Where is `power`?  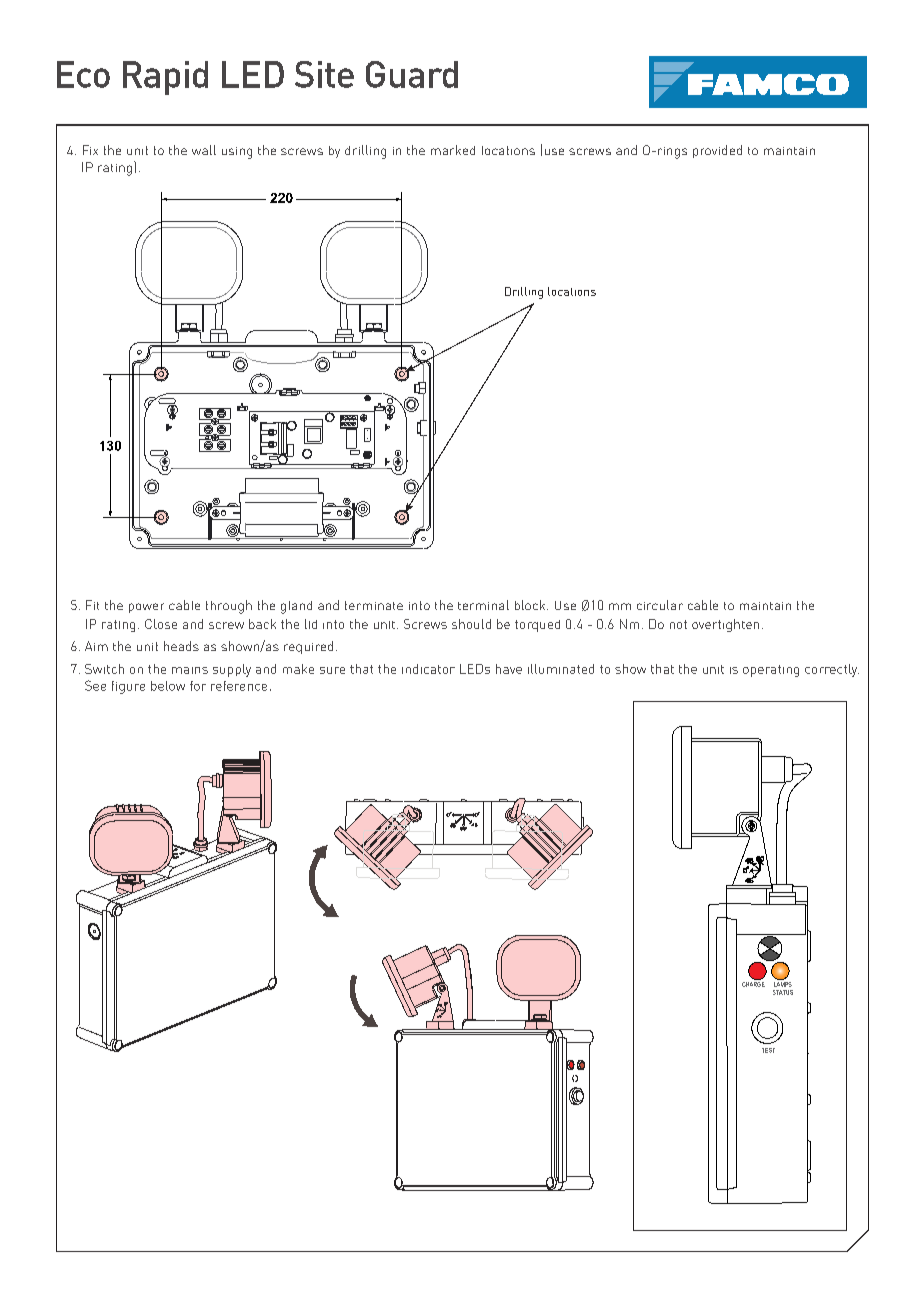 power is located at coordinates (146, 608).
